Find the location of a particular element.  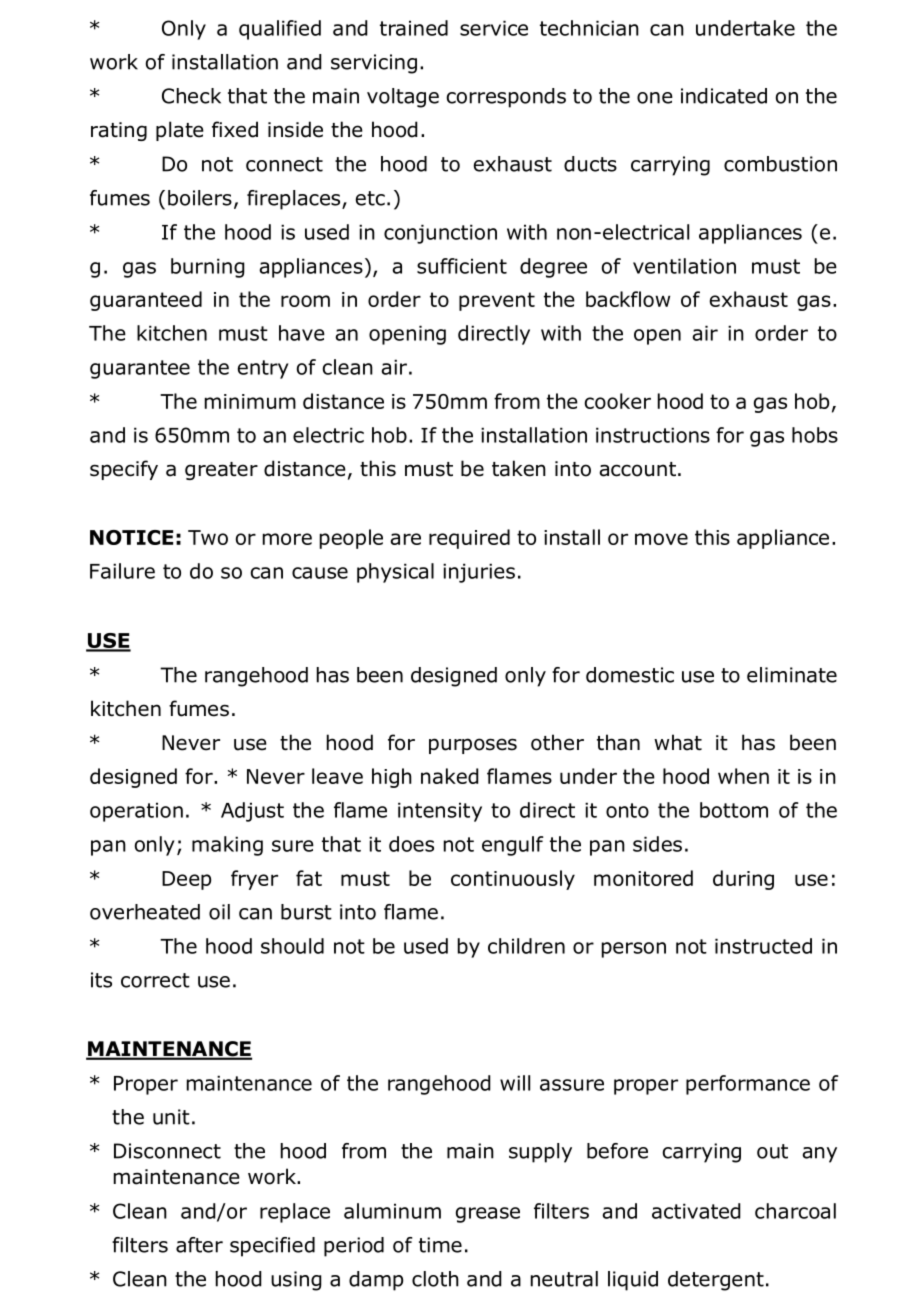

after is located at coordinates (199, 1245).
